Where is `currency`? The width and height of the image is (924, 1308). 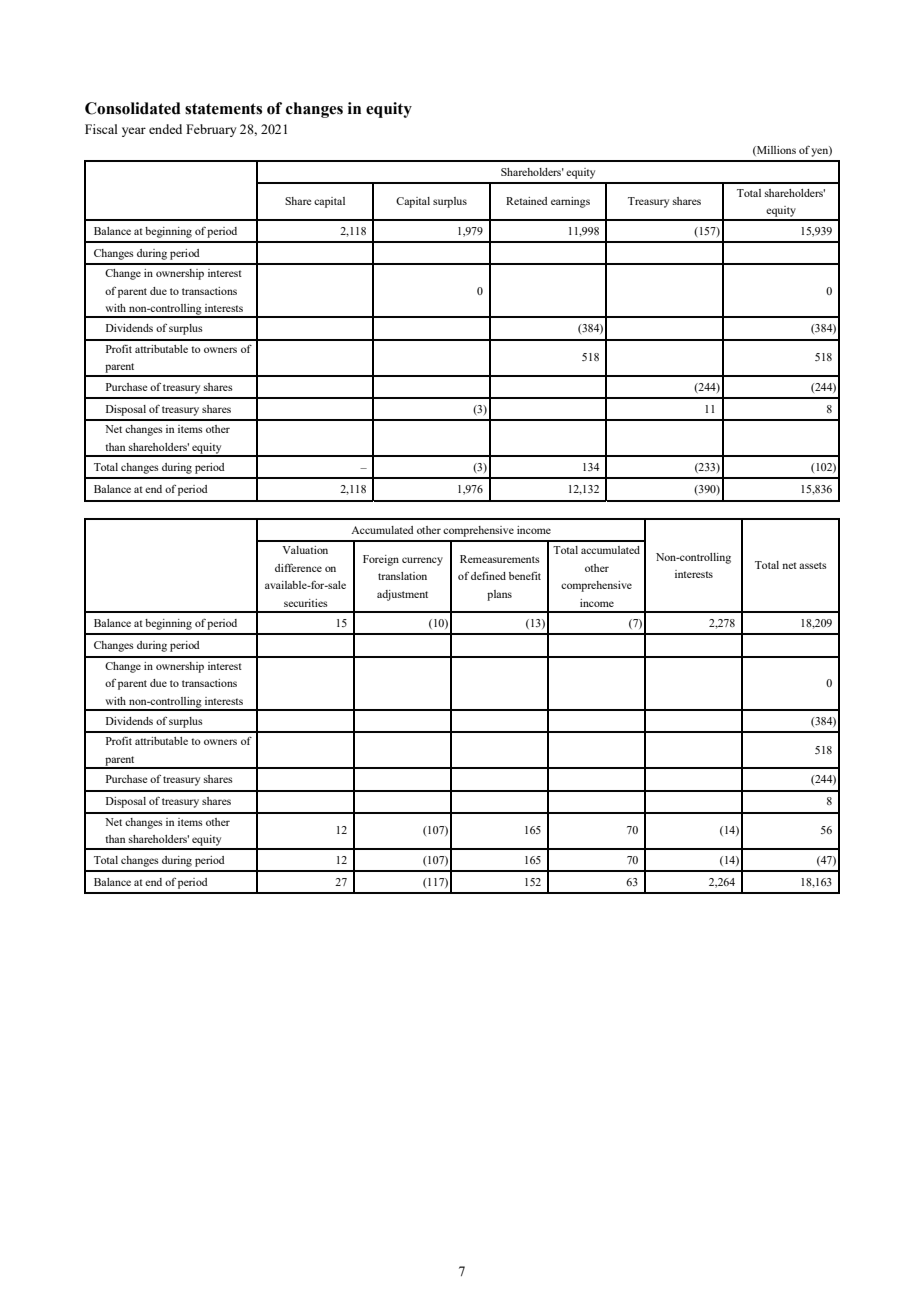
currency is located at coordinates (422, 561).
